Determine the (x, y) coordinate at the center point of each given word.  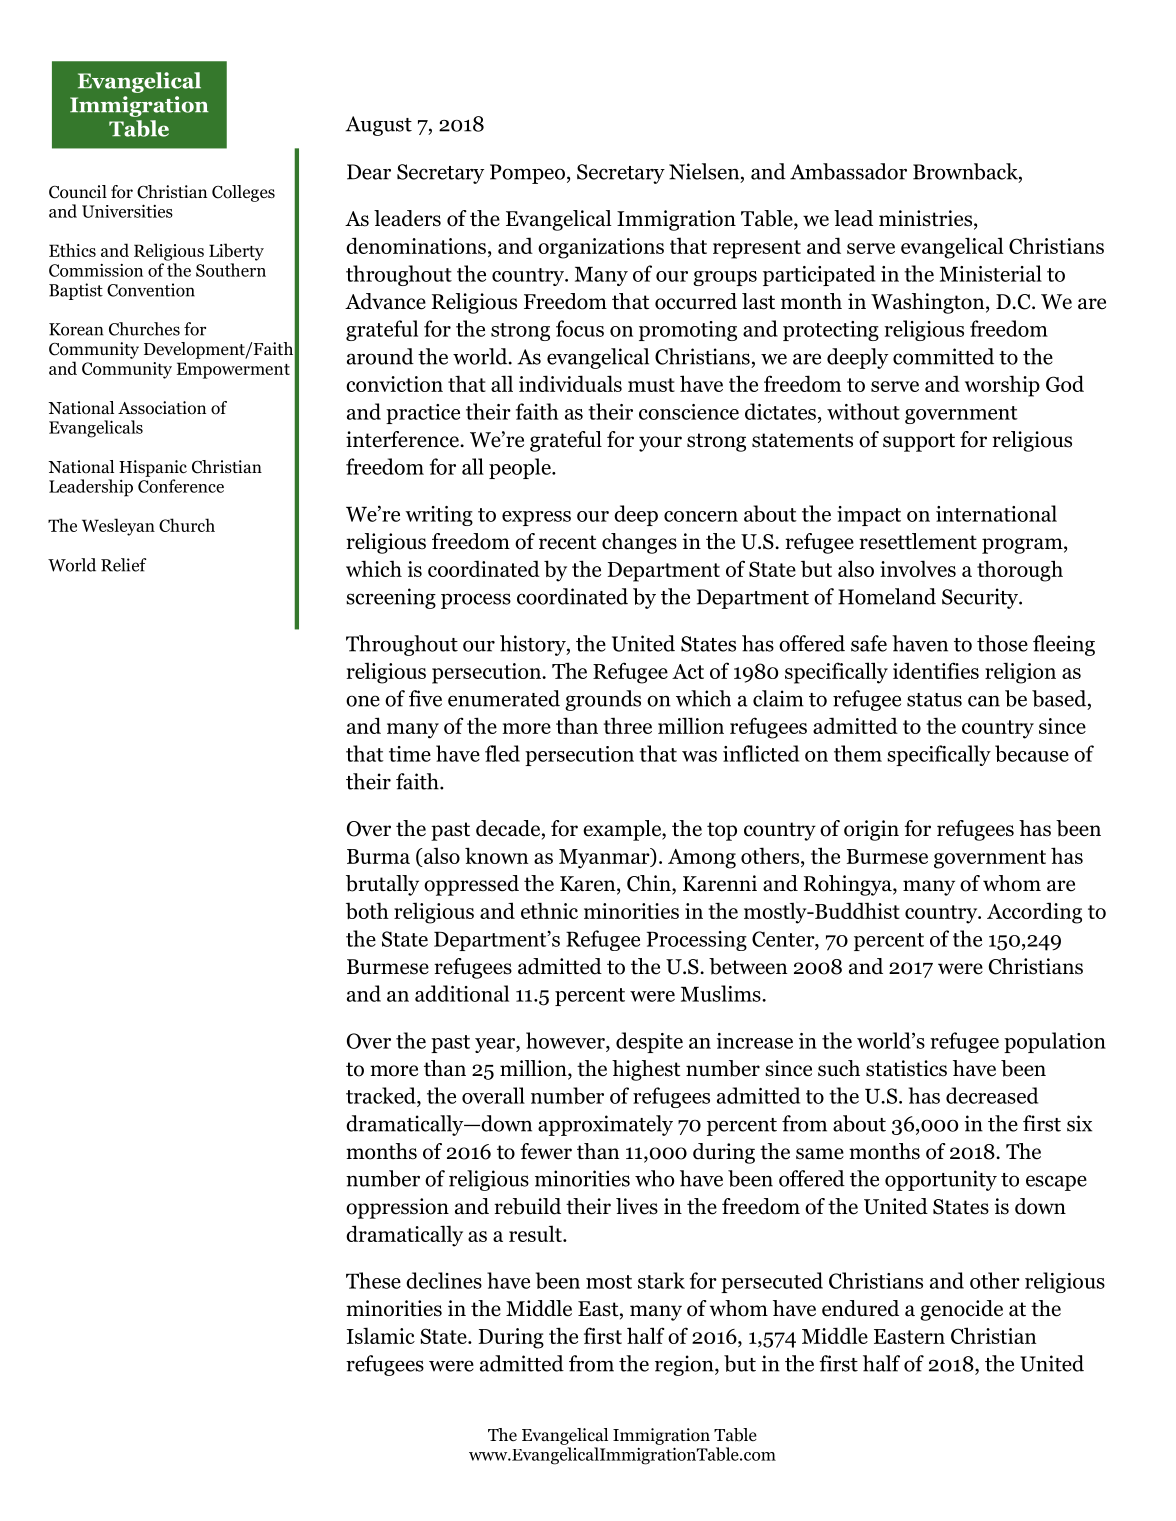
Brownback (966, 172)
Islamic (381, 1335)
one (363, 701)
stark (661, 1280)
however (566, 1040)
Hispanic (153, 468)
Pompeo (527, 174)
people (521, 468)
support (919, 442)
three (627, 725)
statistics (906, 1068)
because (1032, 753)
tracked (382, 1095)
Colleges (243, 193)
